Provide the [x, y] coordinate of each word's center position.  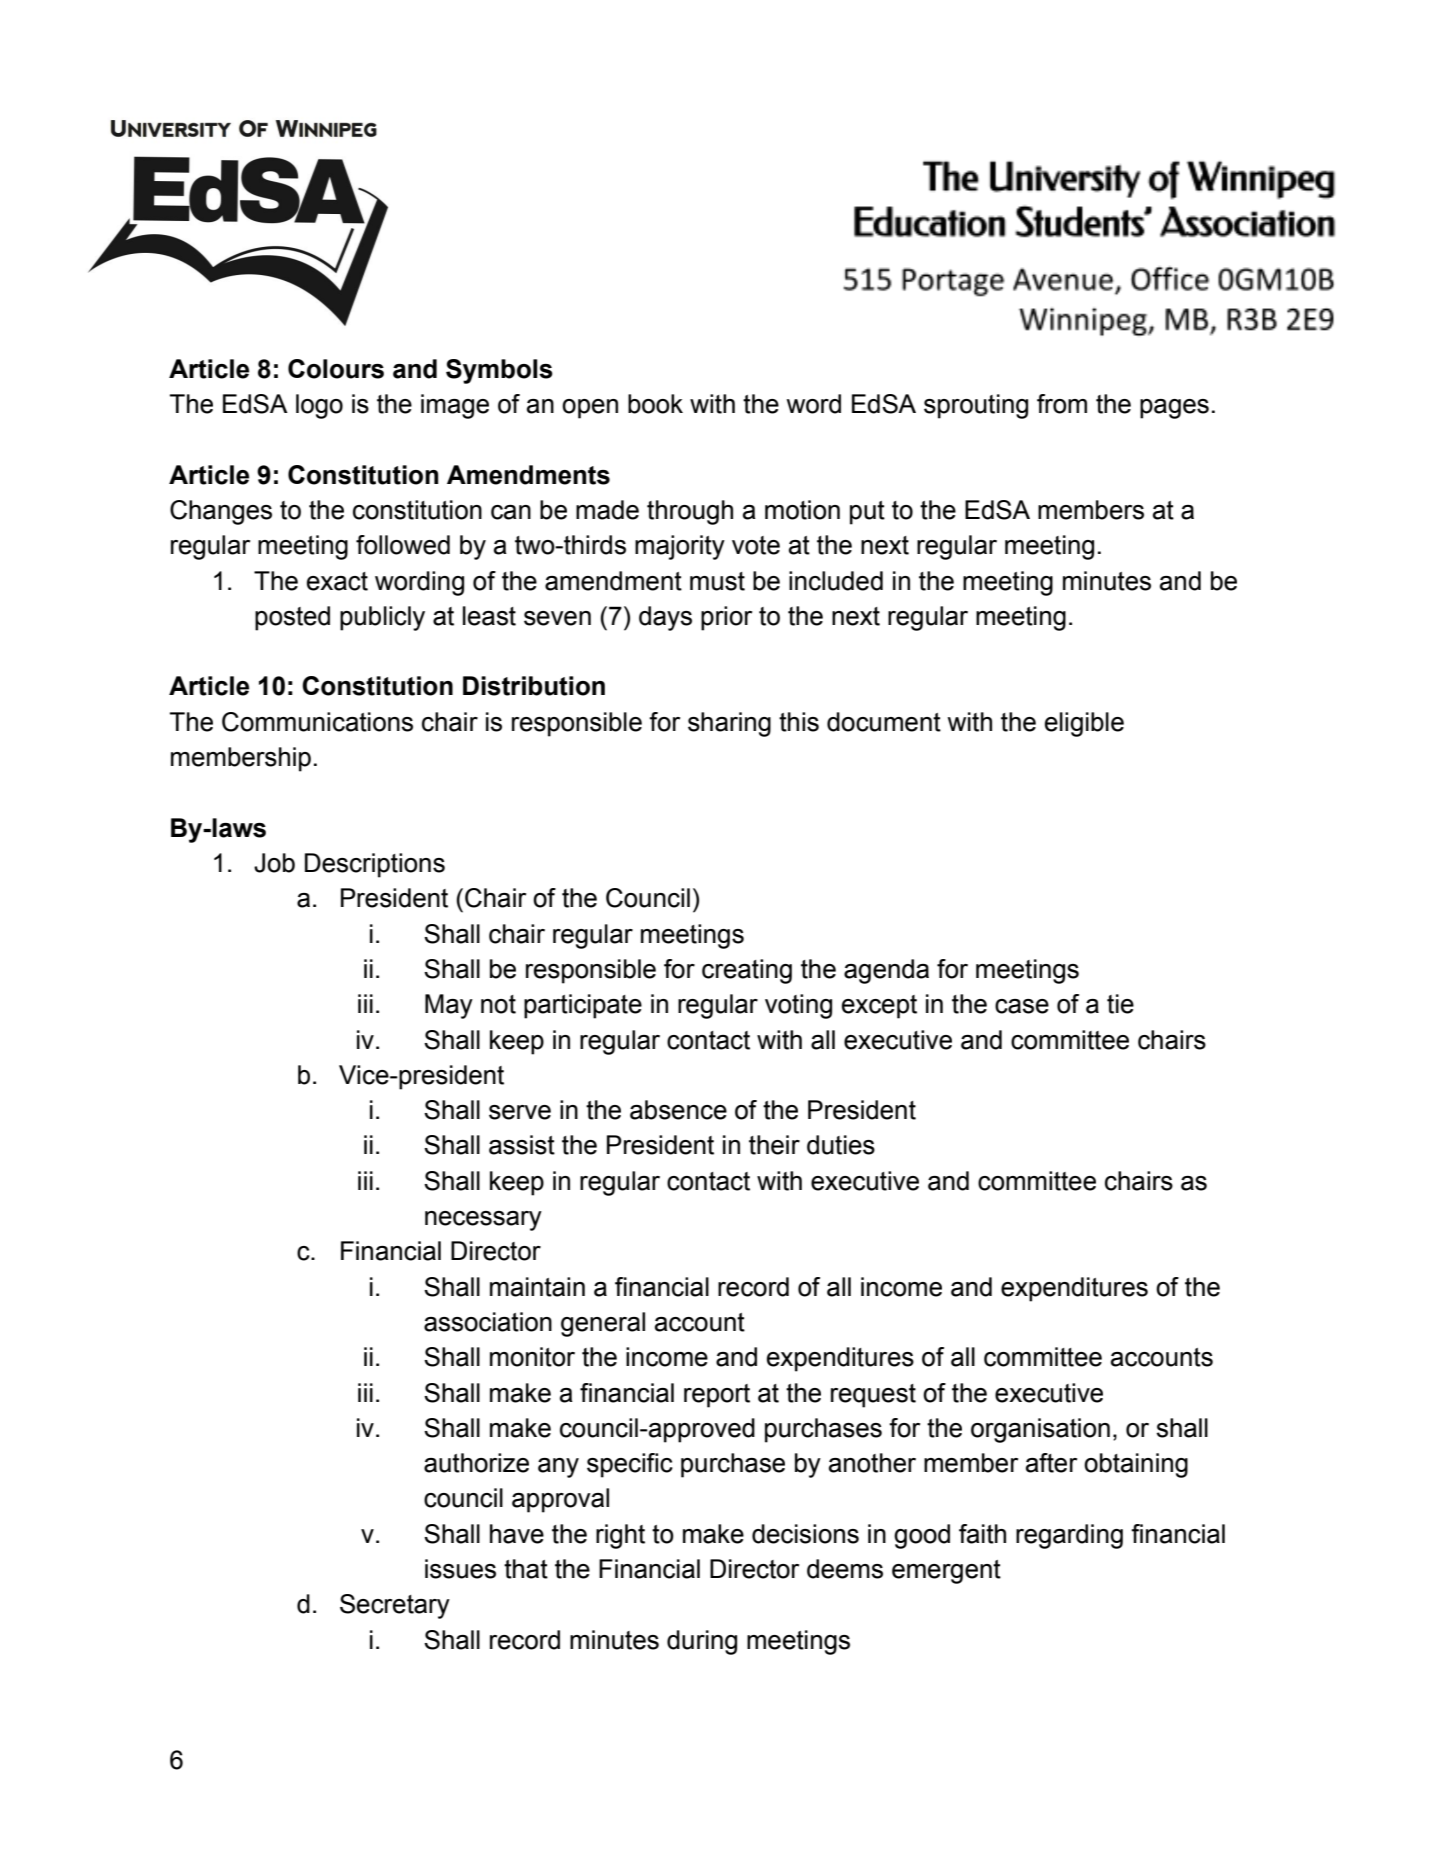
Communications [317, 722]
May [449, 1006]
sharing [729, 724]
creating [747, 971]
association [488, 1322]
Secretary [395, 1606]
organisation [1040, 1430]
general [603, 1324]
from [1062, 404]
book [655, 404]
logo [319, 406]
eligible [1084, 724]
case [1022, 1006]
